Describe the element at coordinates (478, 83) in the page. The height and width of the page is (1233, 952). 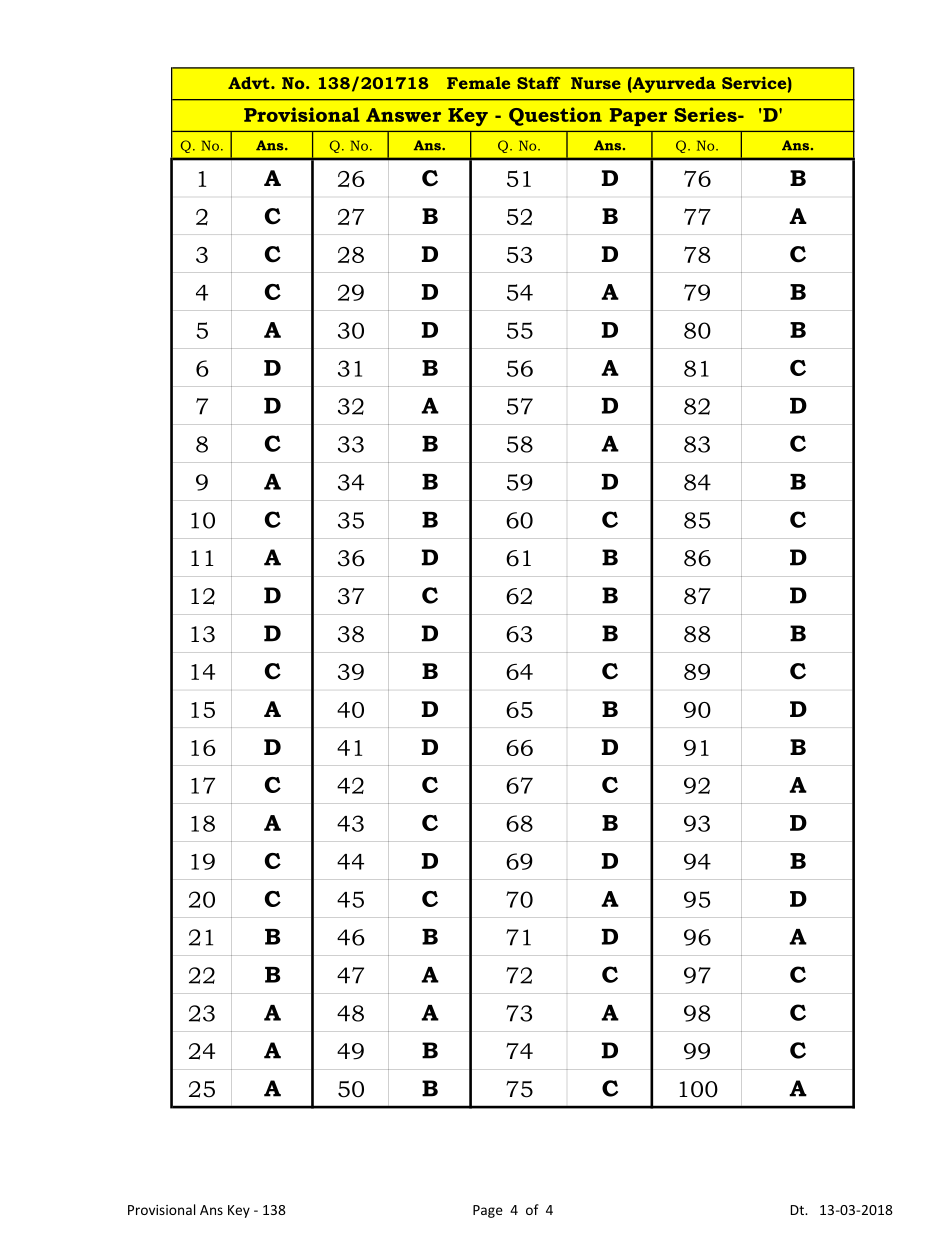
I see `Female` at that location.
